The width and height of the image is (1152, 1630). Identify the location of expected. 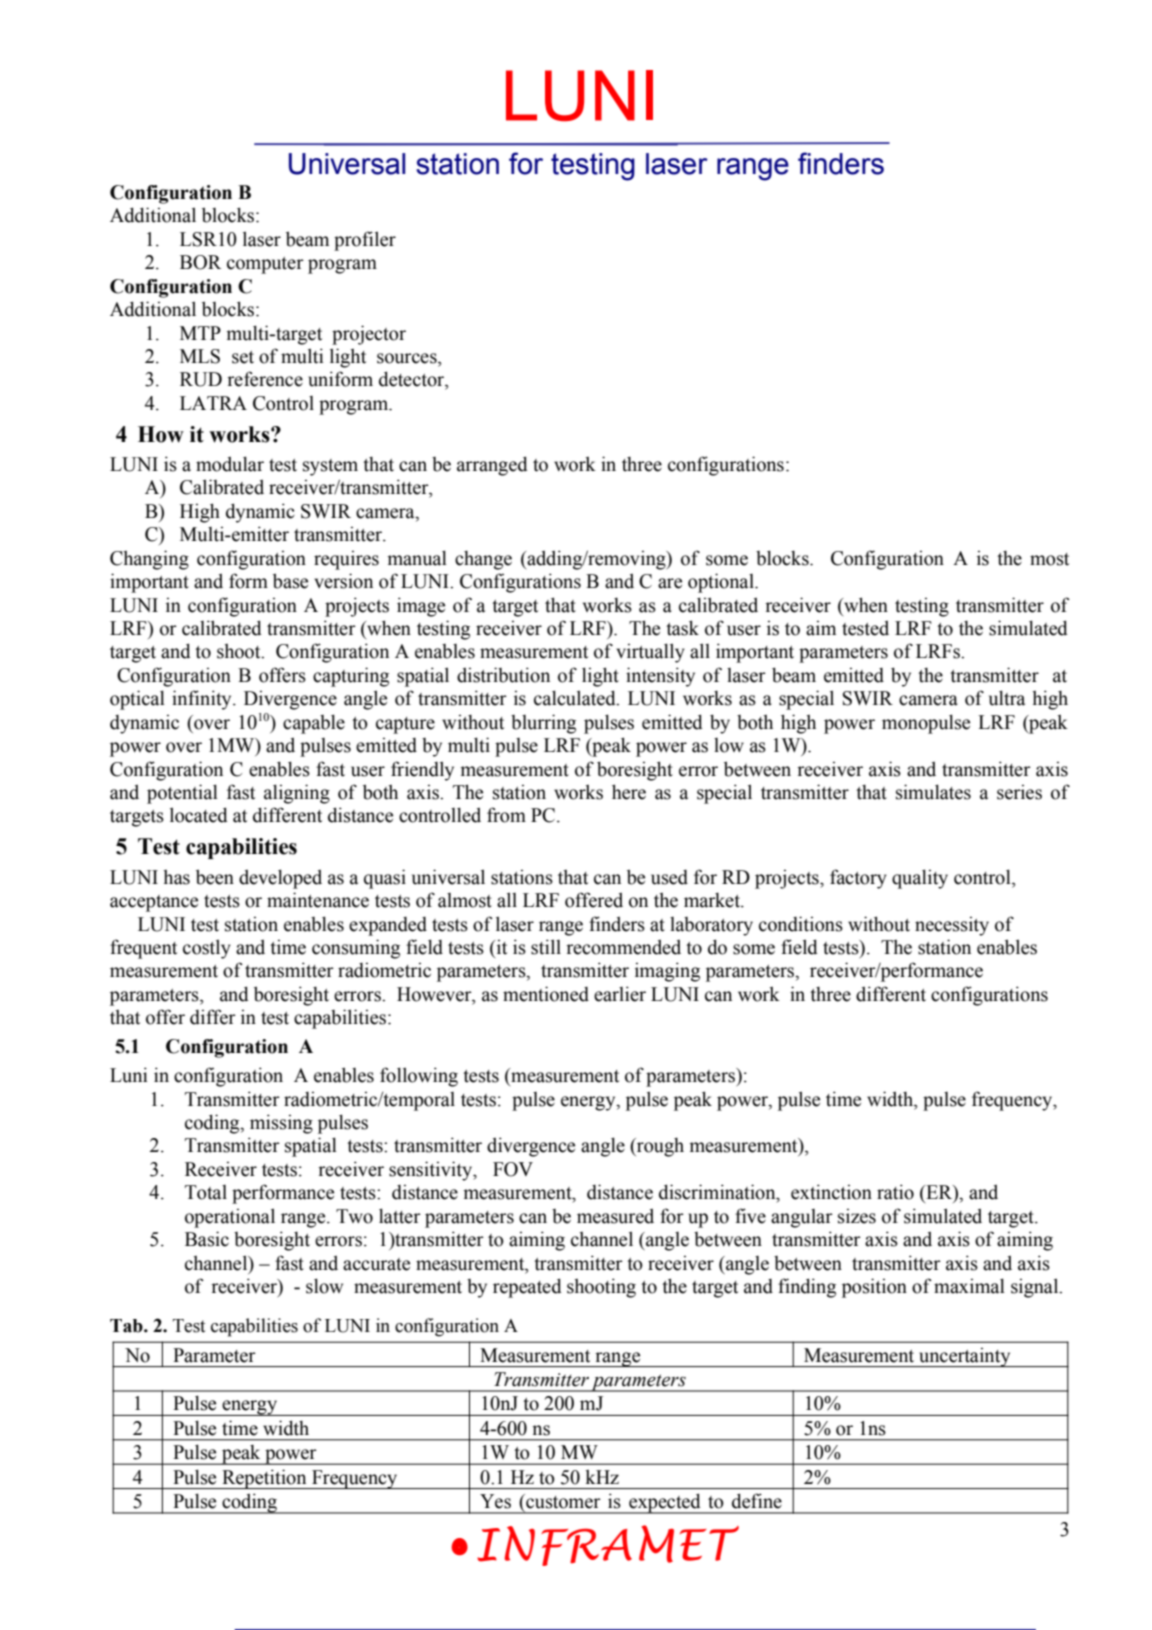
(665, 1503).
